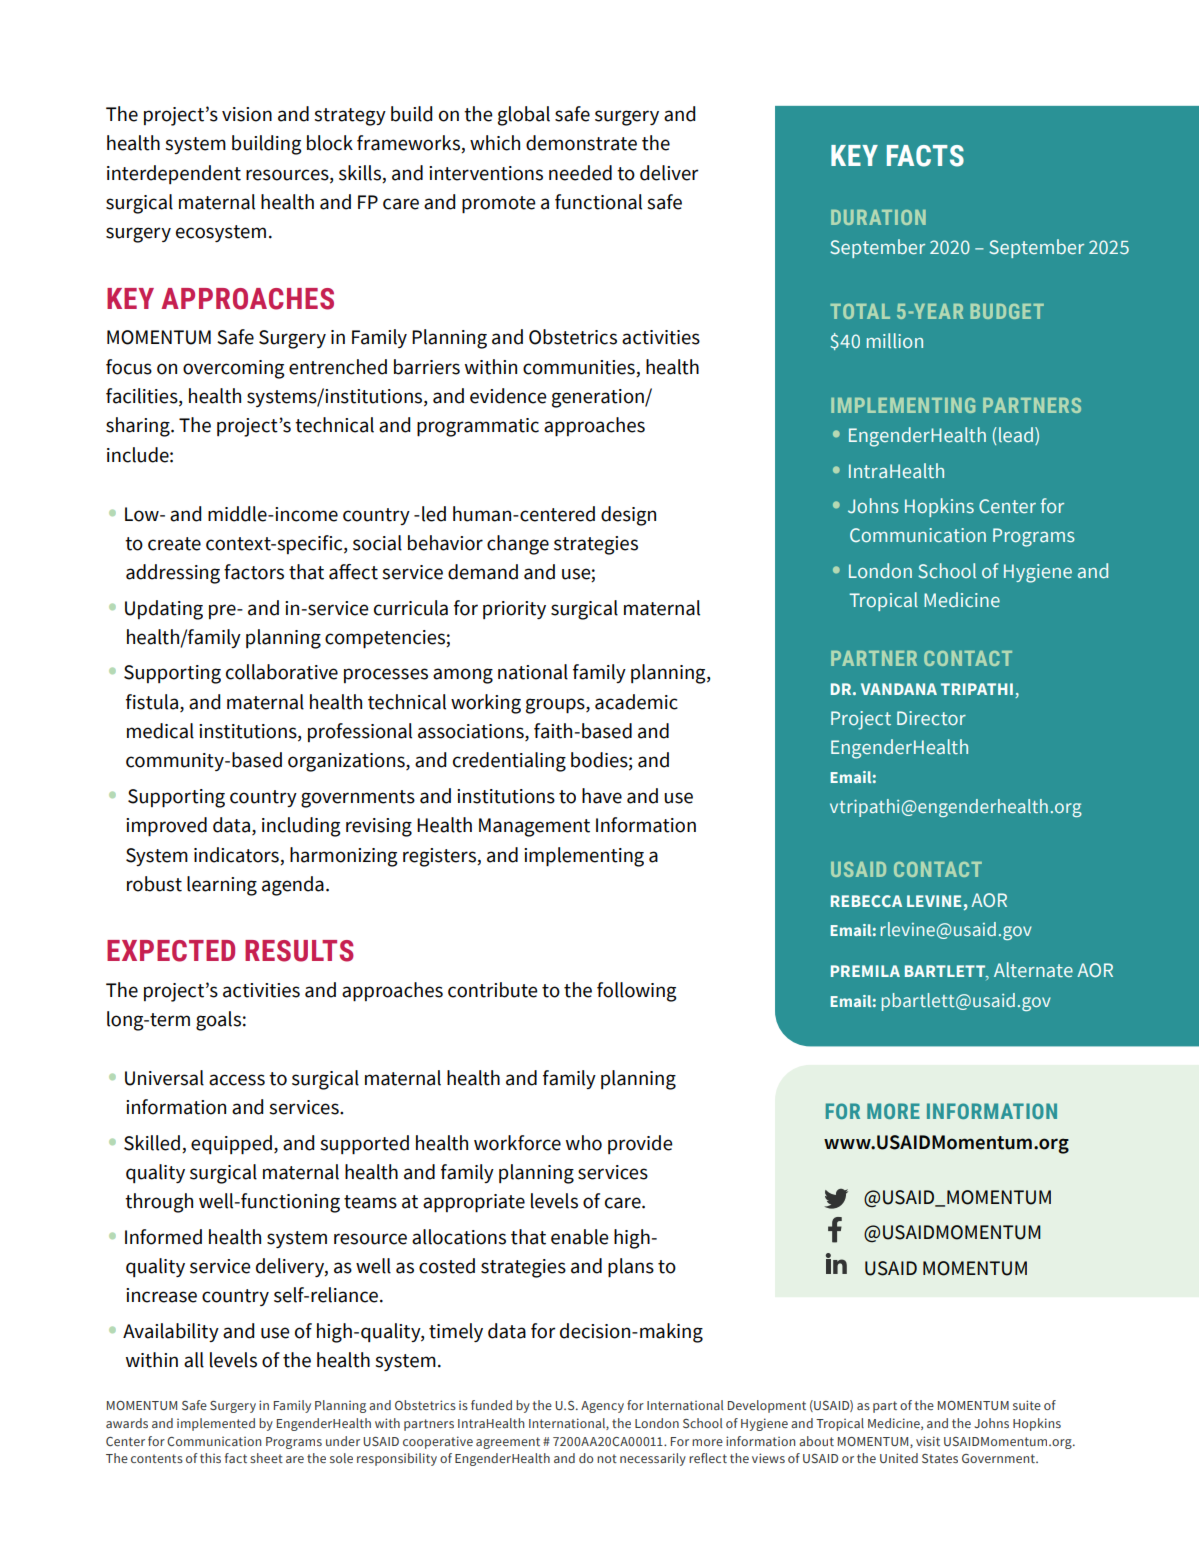  I want to click on addressing, so click(173, 574).
